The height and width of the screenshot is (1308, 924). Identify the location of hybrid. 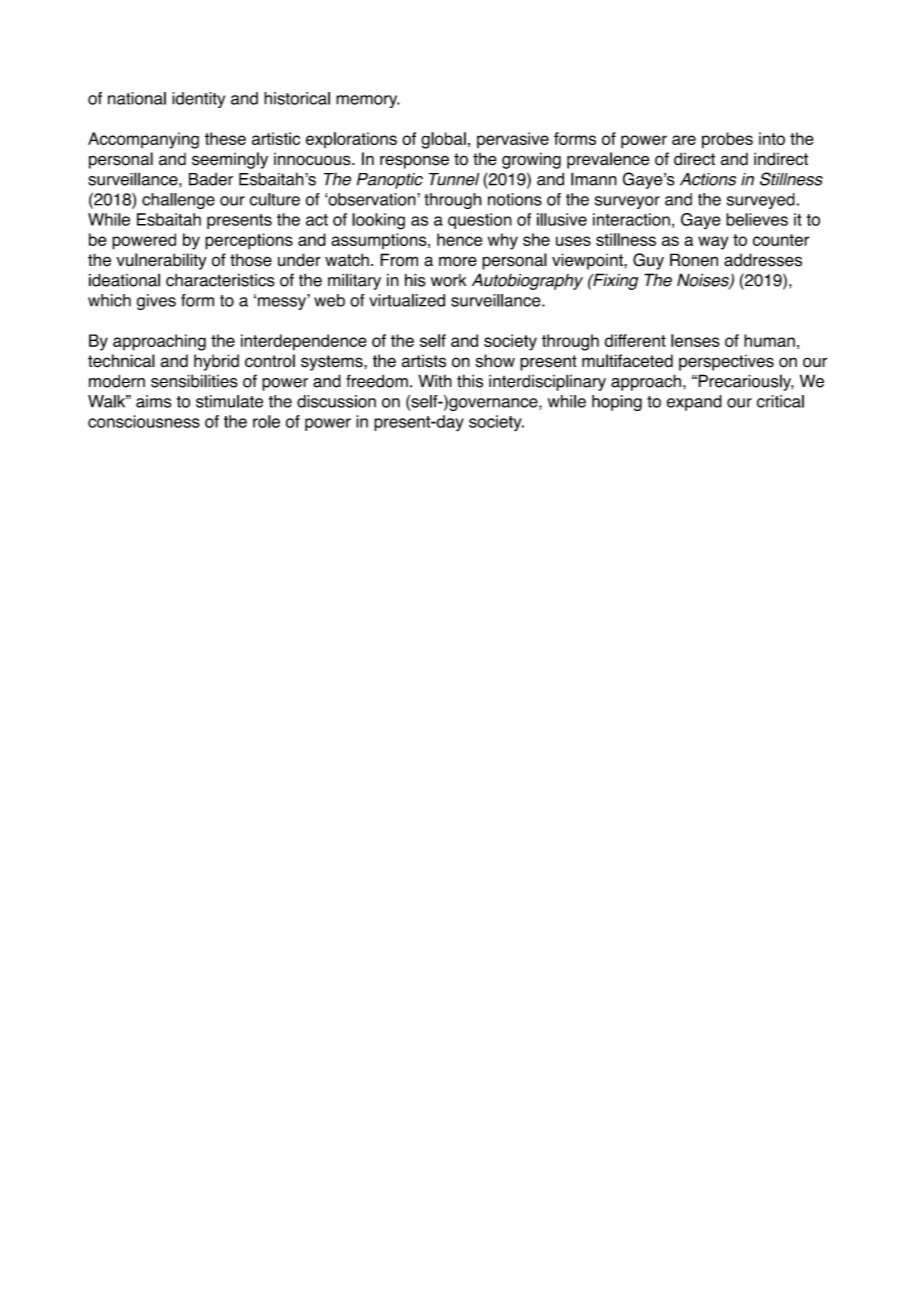
(216, 362).
